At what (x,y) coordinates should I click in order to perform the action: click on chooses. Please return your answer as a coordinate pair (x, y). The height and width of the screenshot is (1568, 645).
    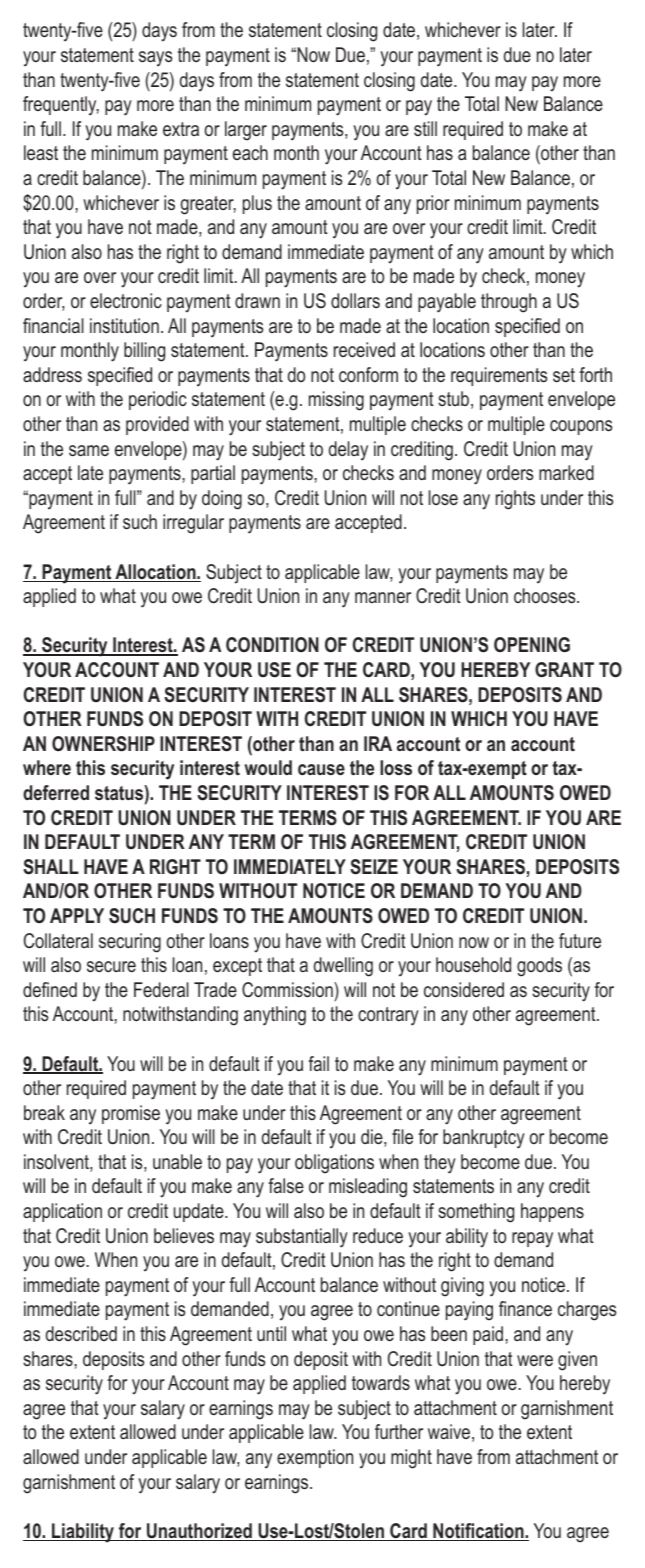
    Looking at the image, I should click on (546, 595).
